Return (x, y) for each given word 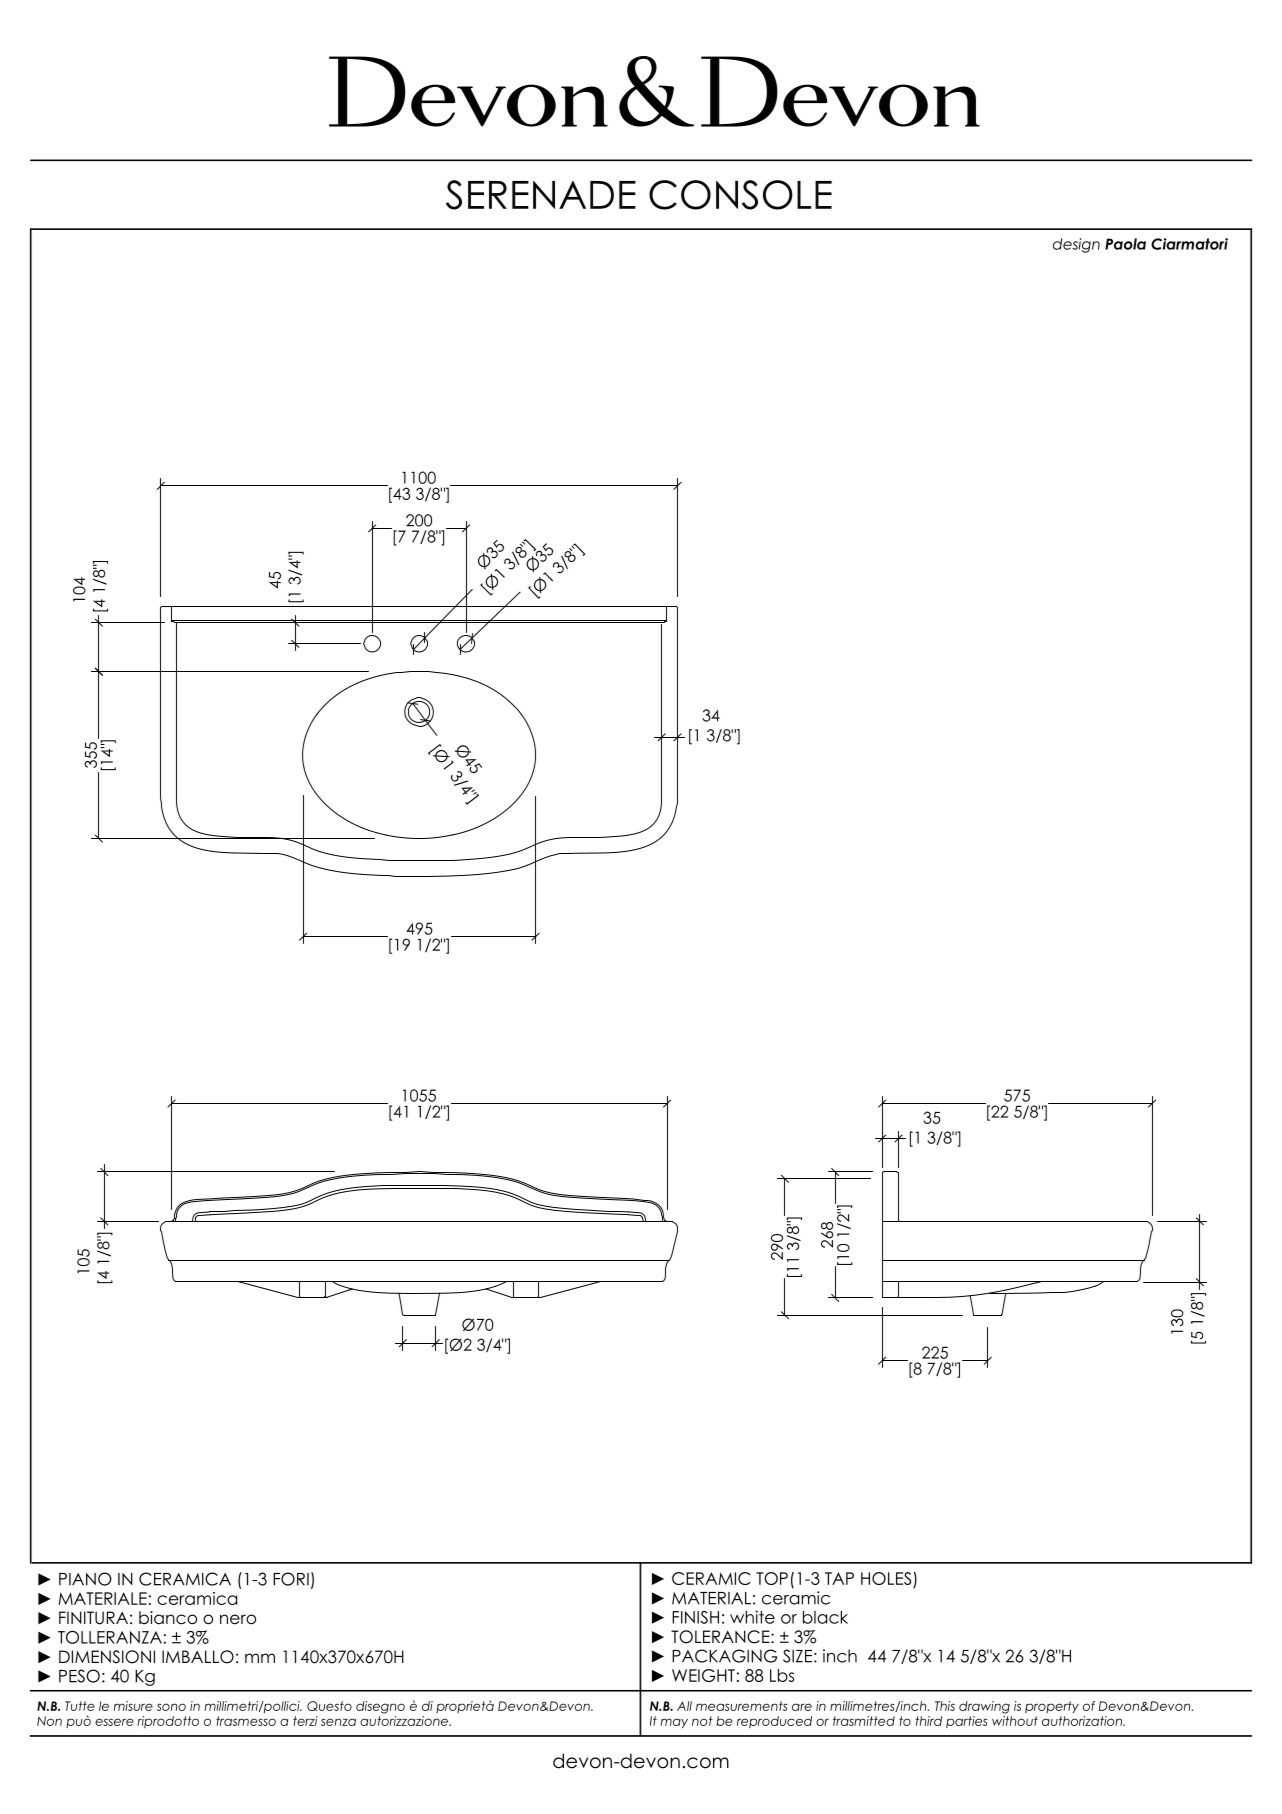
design (1076, 245)
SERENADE (541, 195)
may (674, 1723)
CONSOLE (740, 195)
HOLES (887, 1580)
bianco (168, 1618)
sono (171, 1707)
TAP (839, 1578)
